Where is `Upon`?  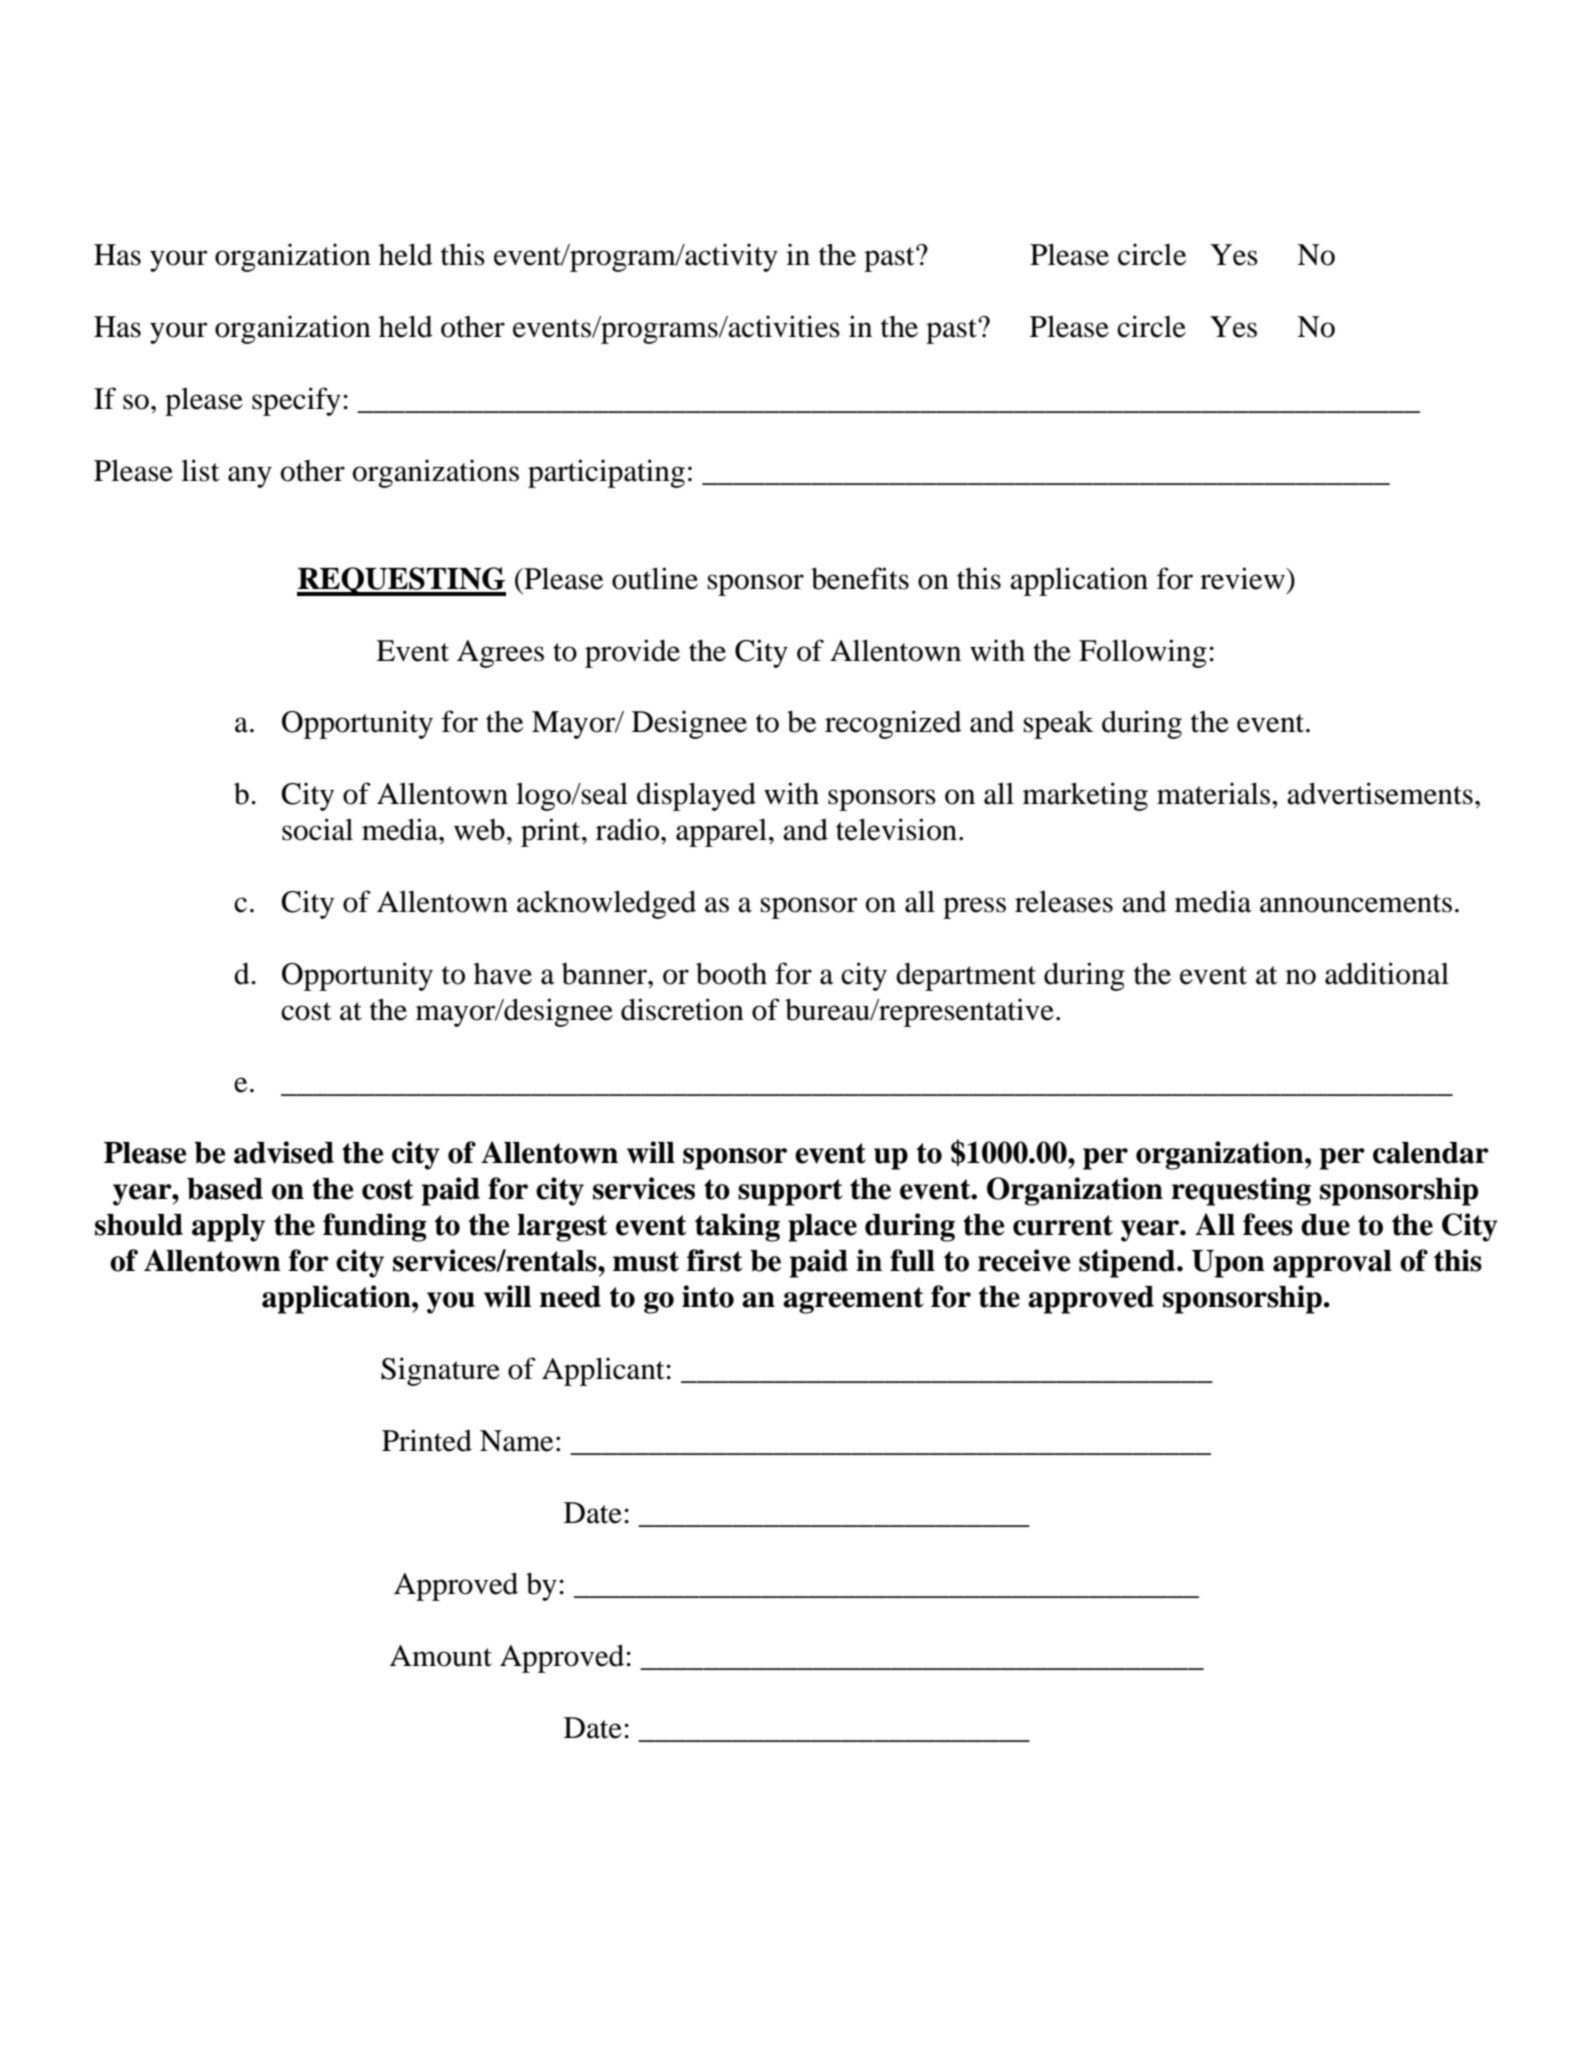 Upon is located at coordinates (1228, 1264).
